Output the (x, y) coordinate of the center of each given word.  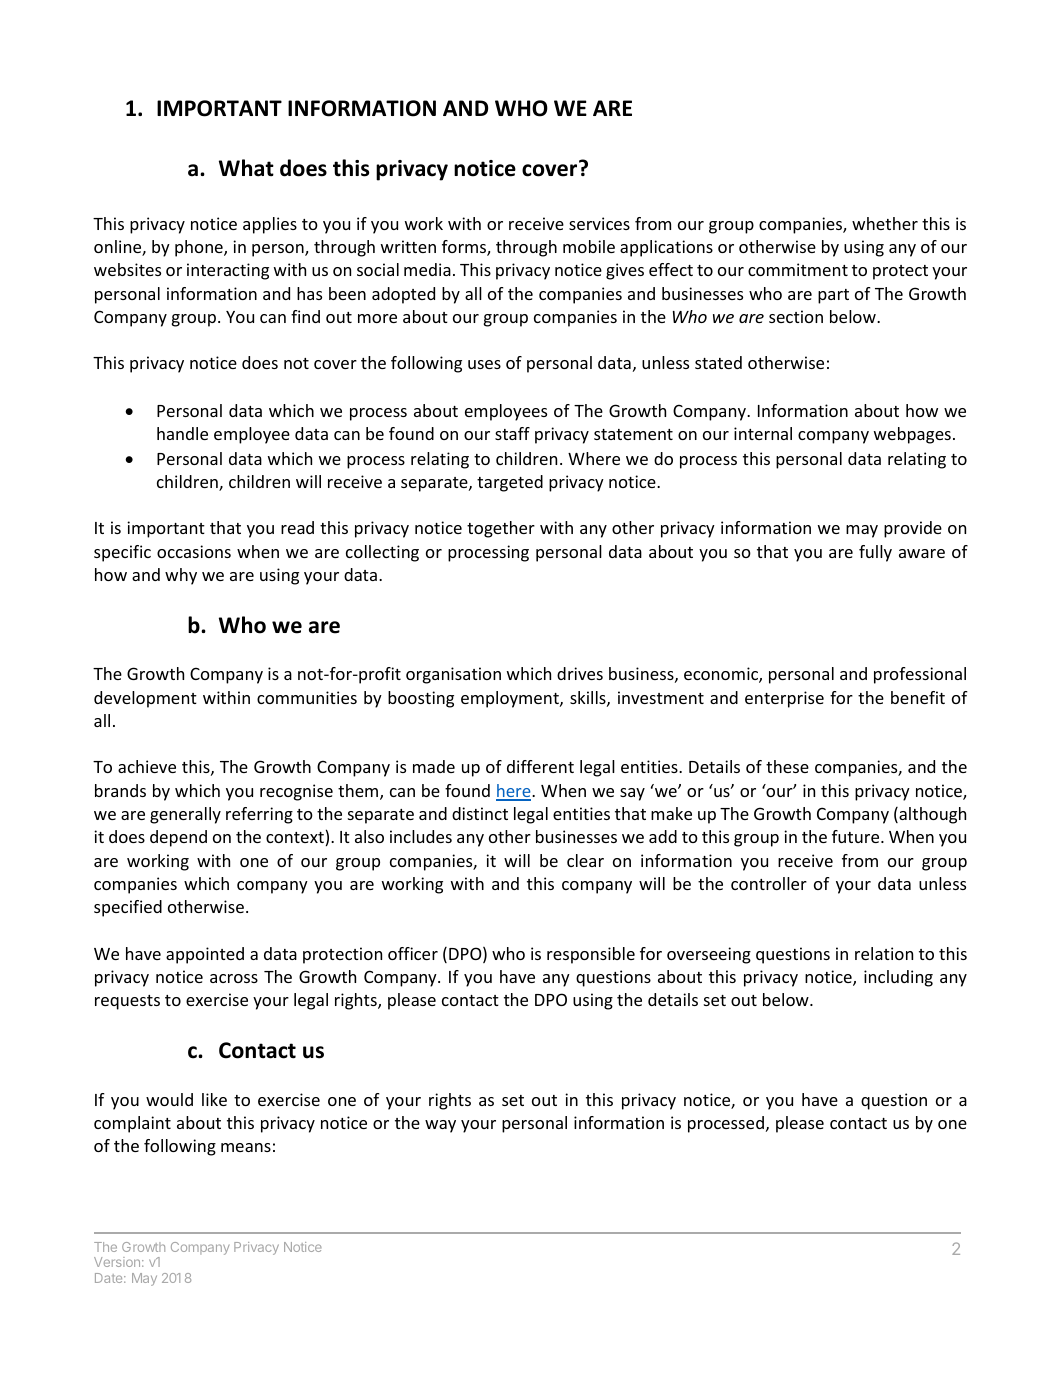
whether (885, 223)
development (145, 699)
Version (117, 1262)
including (898, 978)
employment (511, 699)
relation (884, 953)
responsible (591, 955)
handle (182, 433)
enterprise (784, 699)
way (440, 1126)
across (234, 978)
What (246, 168)
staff (512, 433)
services (599, 223)
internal (763, 433)
